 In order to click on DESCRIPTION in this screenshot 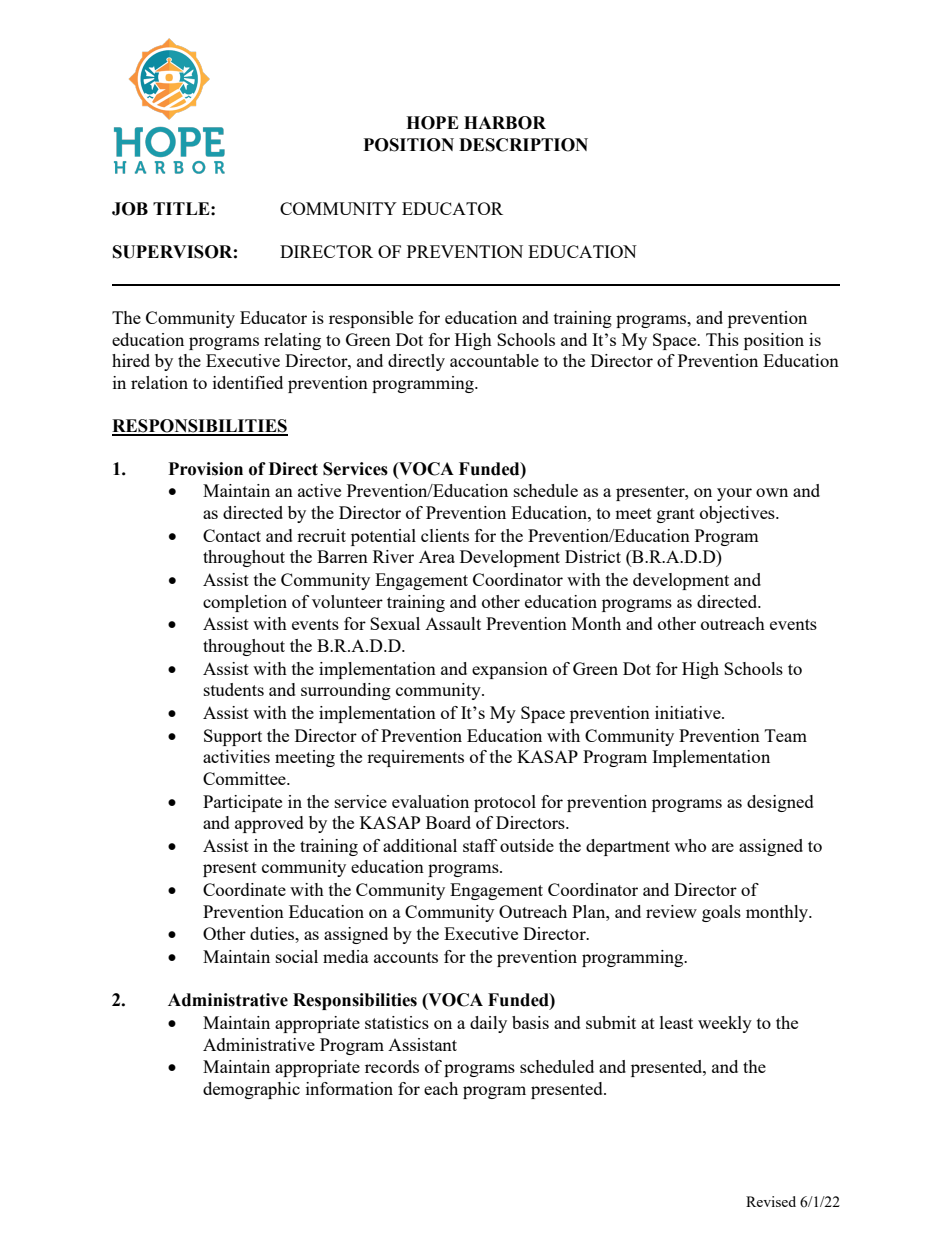, I will do `click(523, 145)`.
